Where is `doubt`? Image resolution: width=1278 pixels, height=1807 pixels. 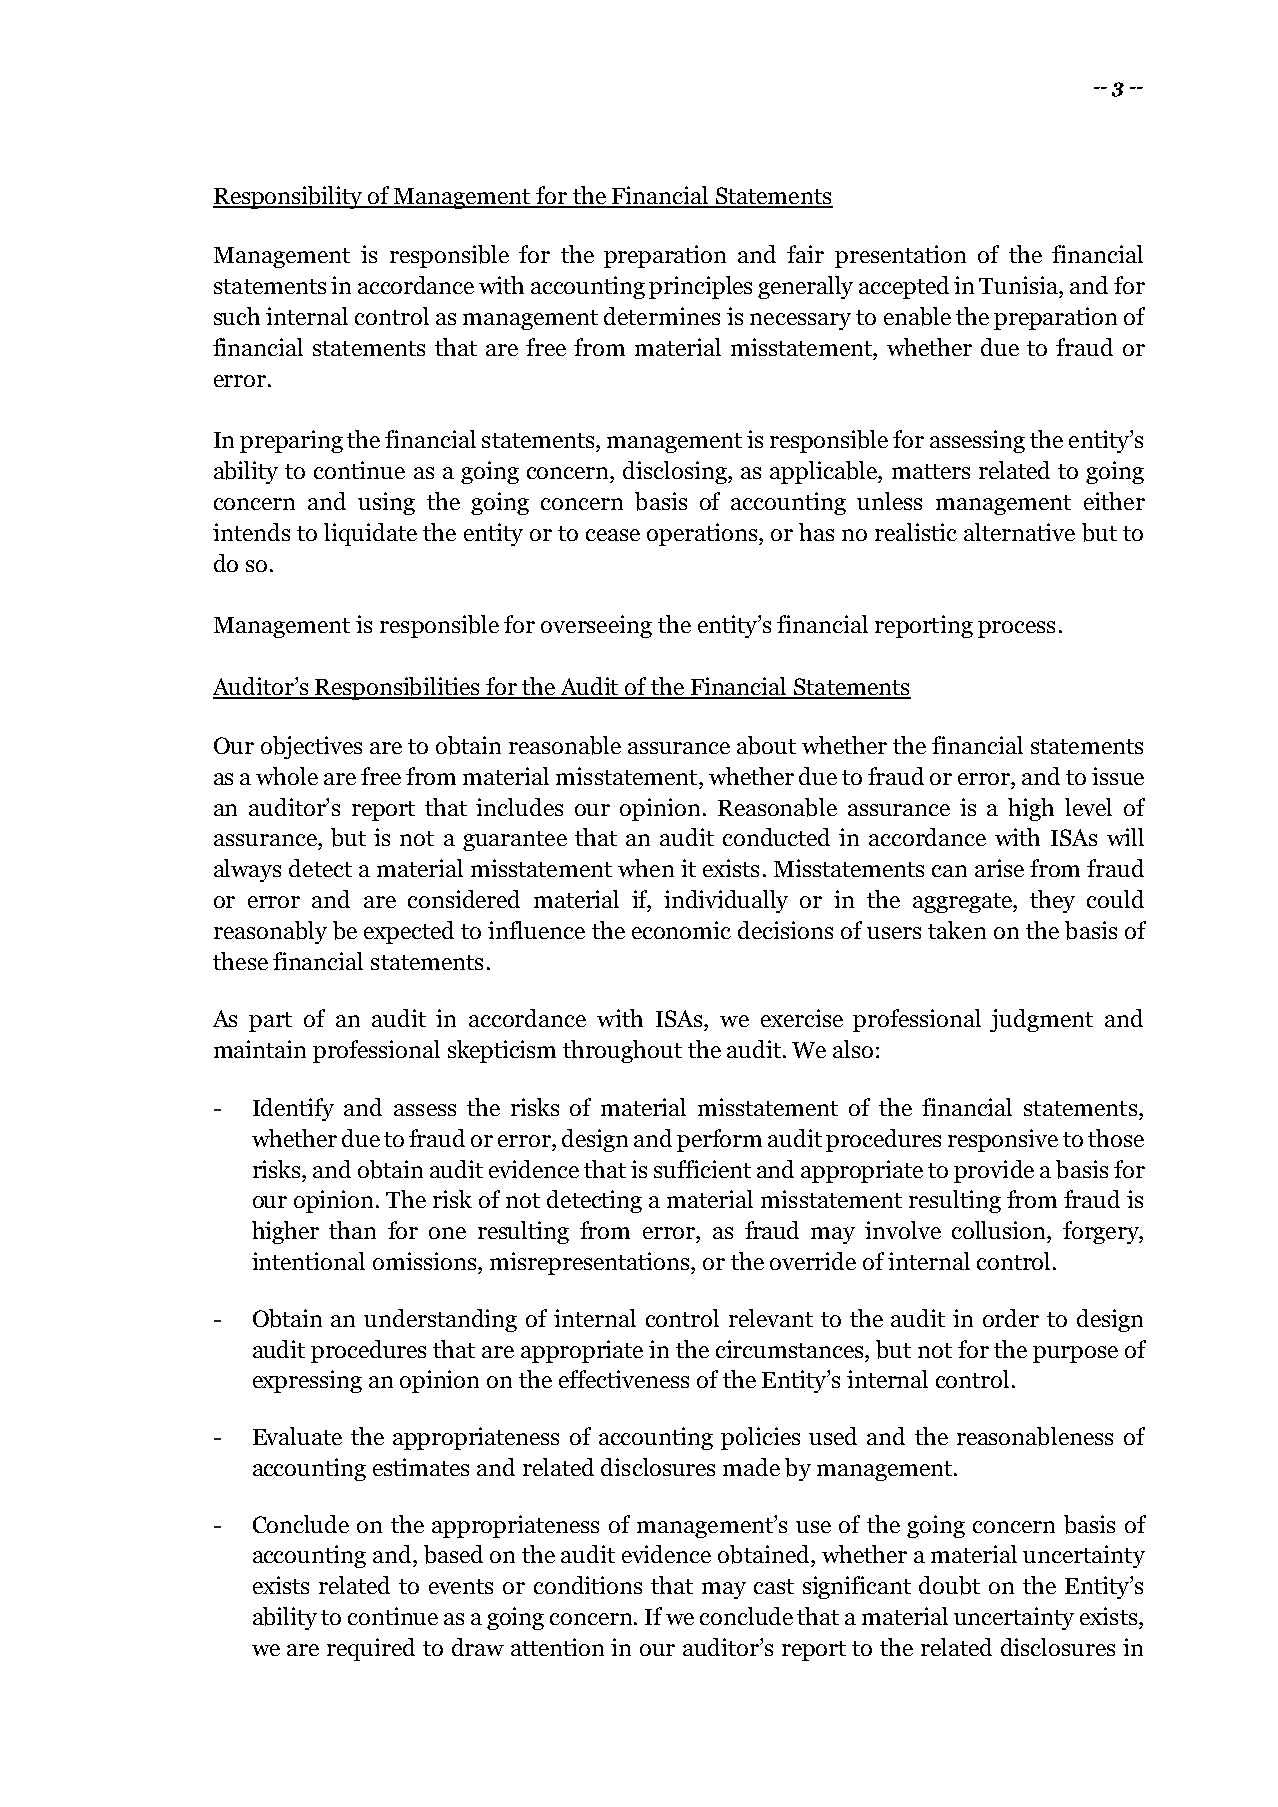
doubt is located at coordinates (949, 1585).
